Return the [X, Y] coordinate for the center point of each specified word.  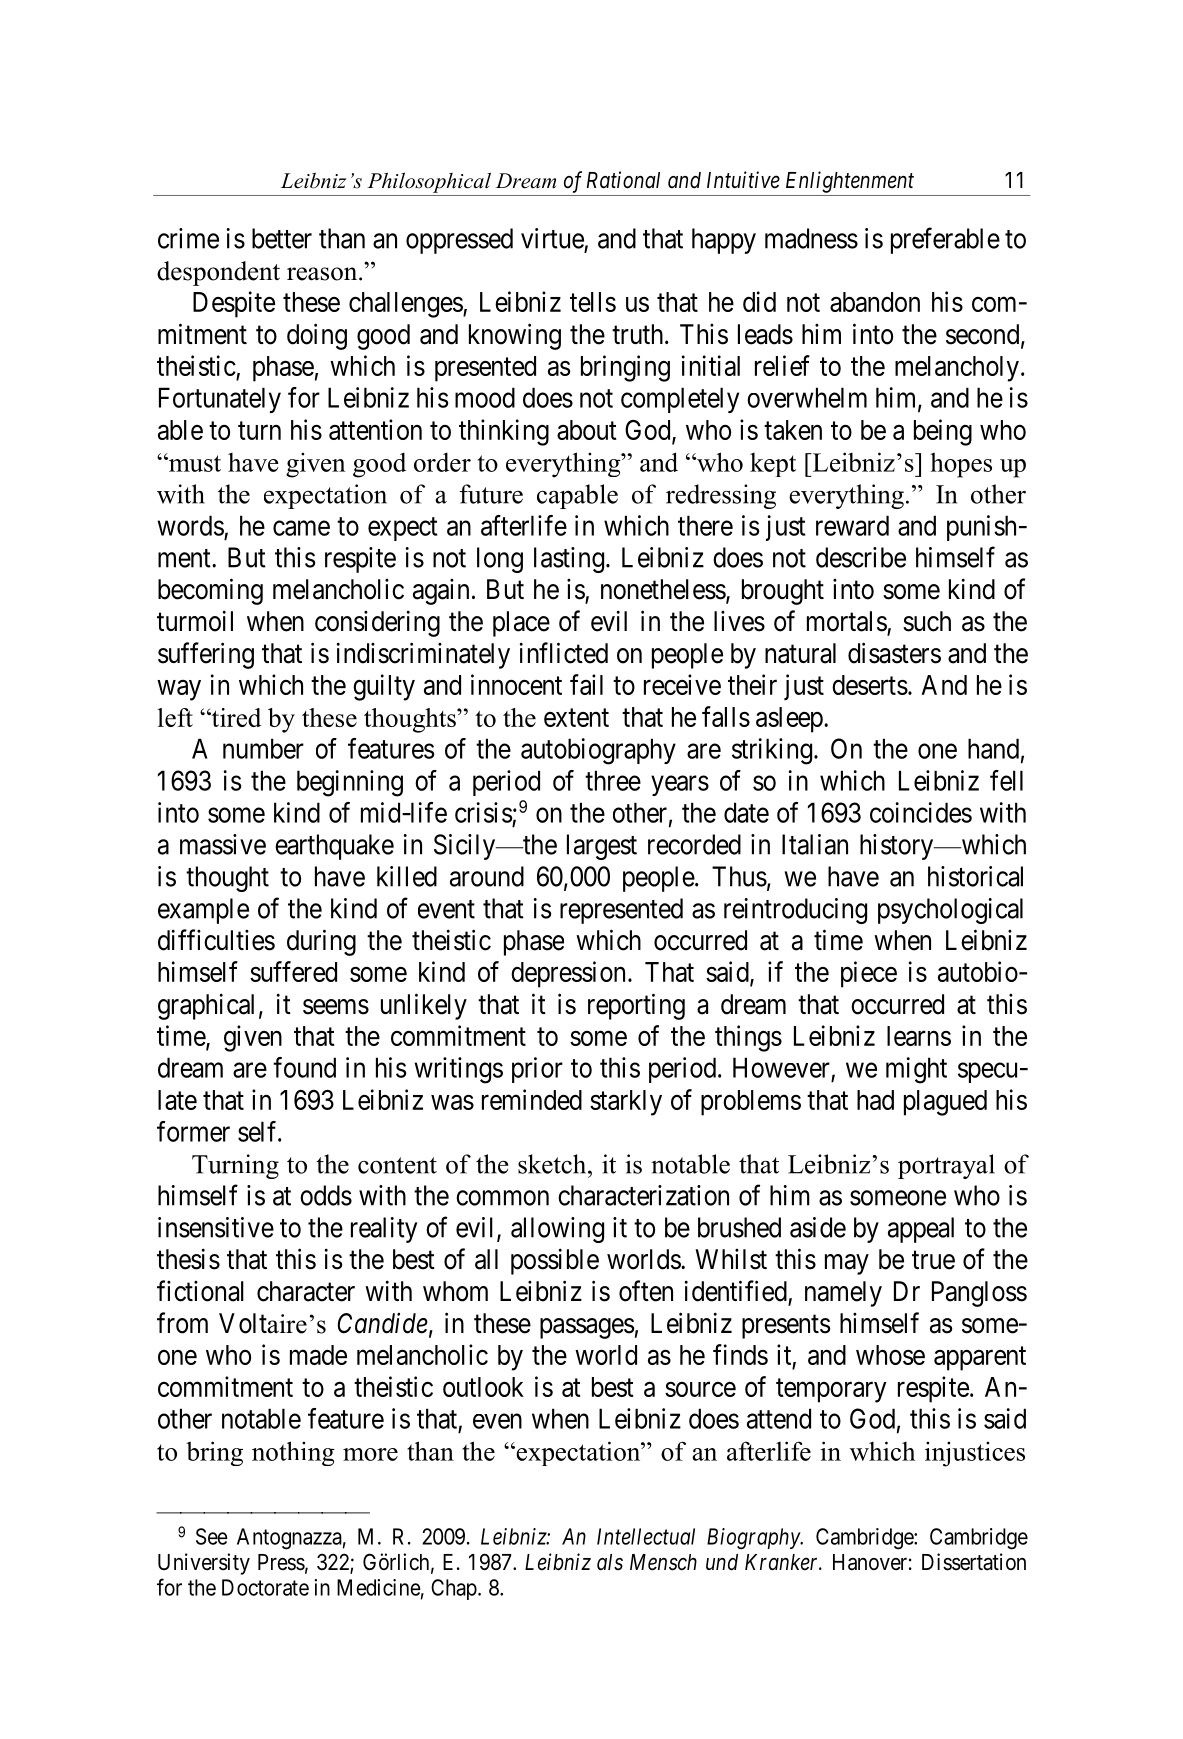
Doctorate [265, 1587]
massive [223, 844]
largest [602, 847]
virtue [552, 238]
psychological [950, 911]
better [282, 238]
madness [811, 238]
